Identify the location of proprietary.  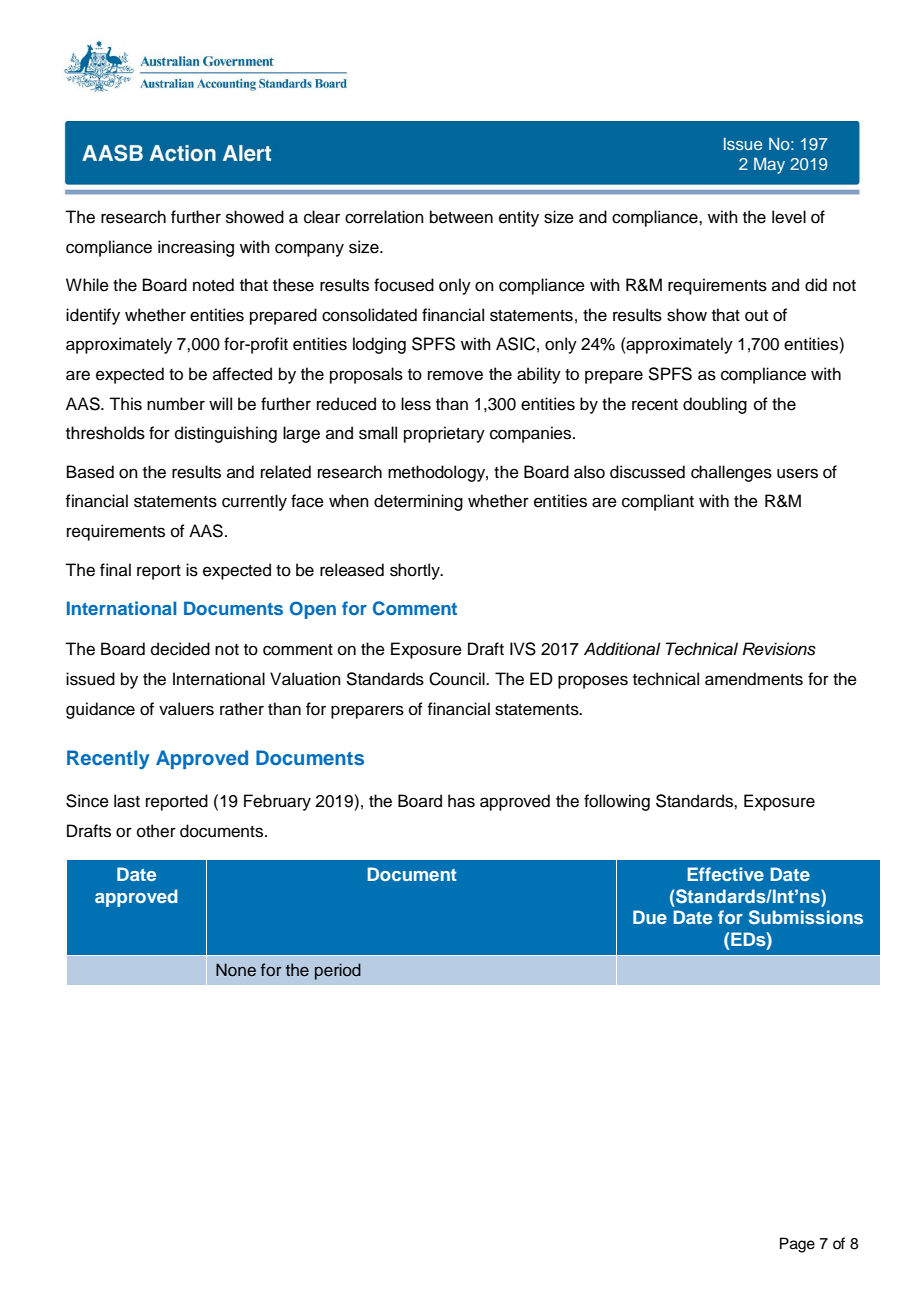
(444, 434).
